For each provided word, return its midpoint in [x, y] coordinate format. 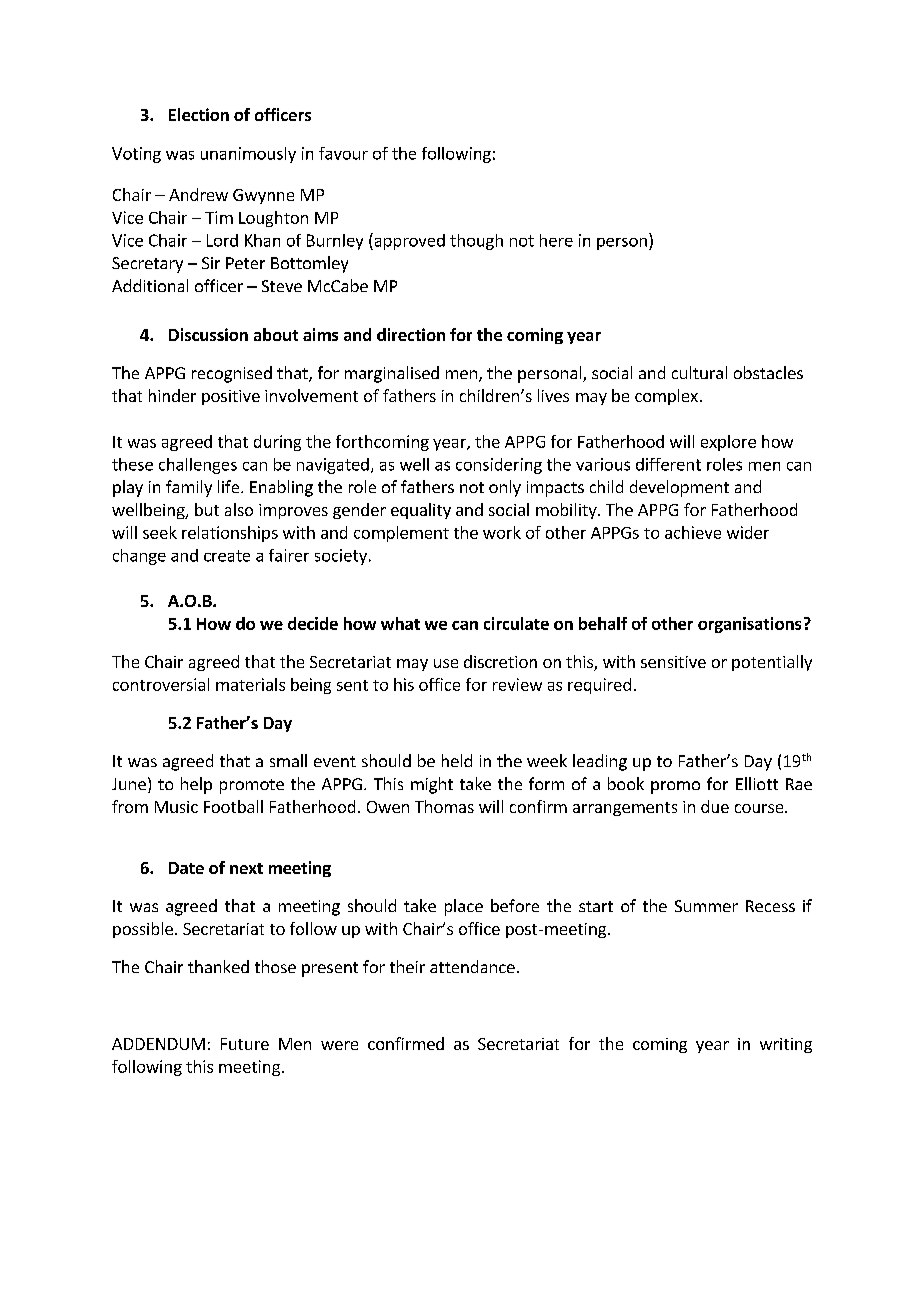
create [227, 556]
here [556, 240]
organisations [749, 625]
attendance [472, 966]
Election [199, 114]
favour [343, 153]
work [502, 532]
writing [786, 1045]
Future [245, 1044]
